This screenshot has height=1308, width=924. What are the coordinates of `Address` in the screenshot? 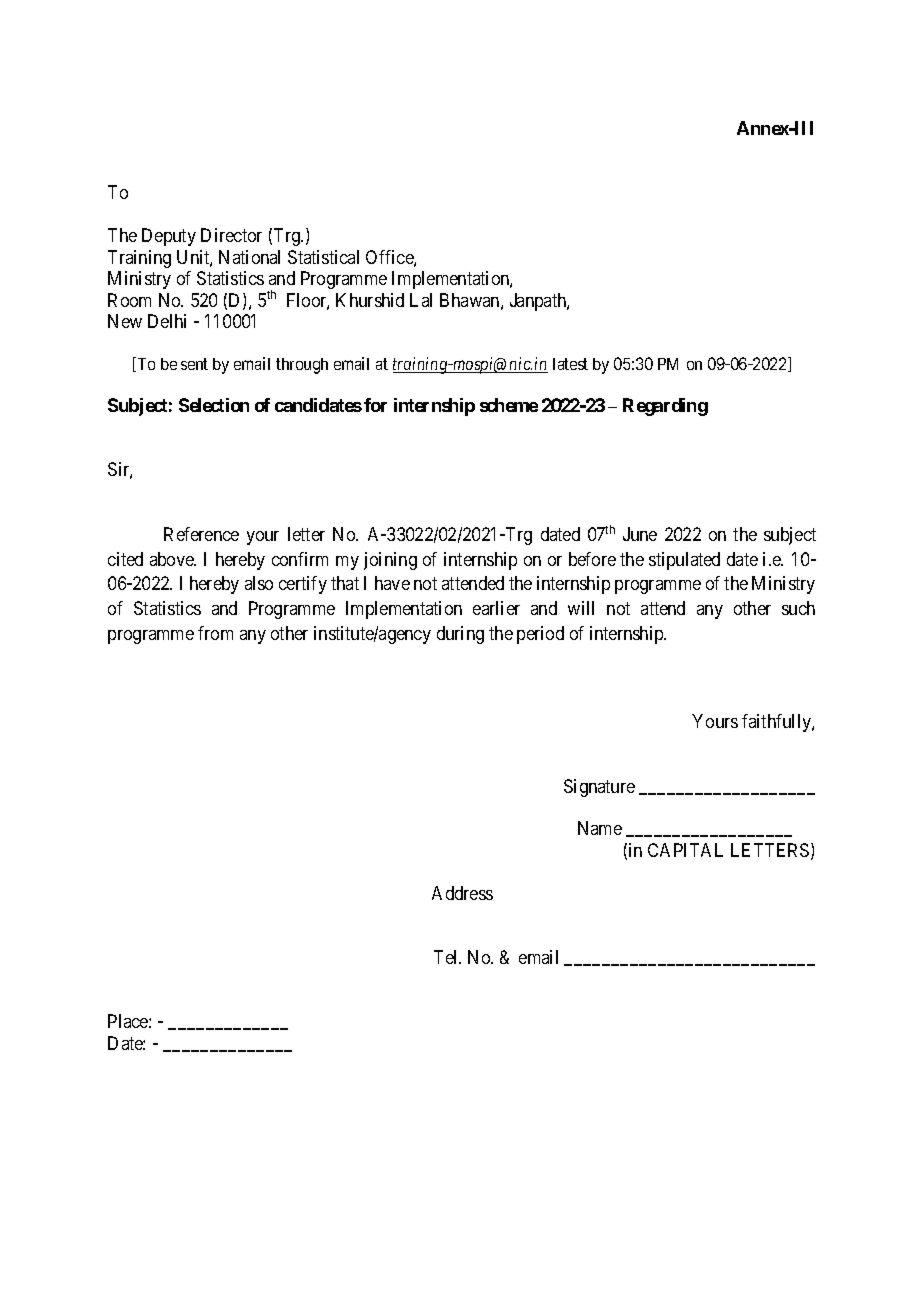 It's located at (462, 893).
